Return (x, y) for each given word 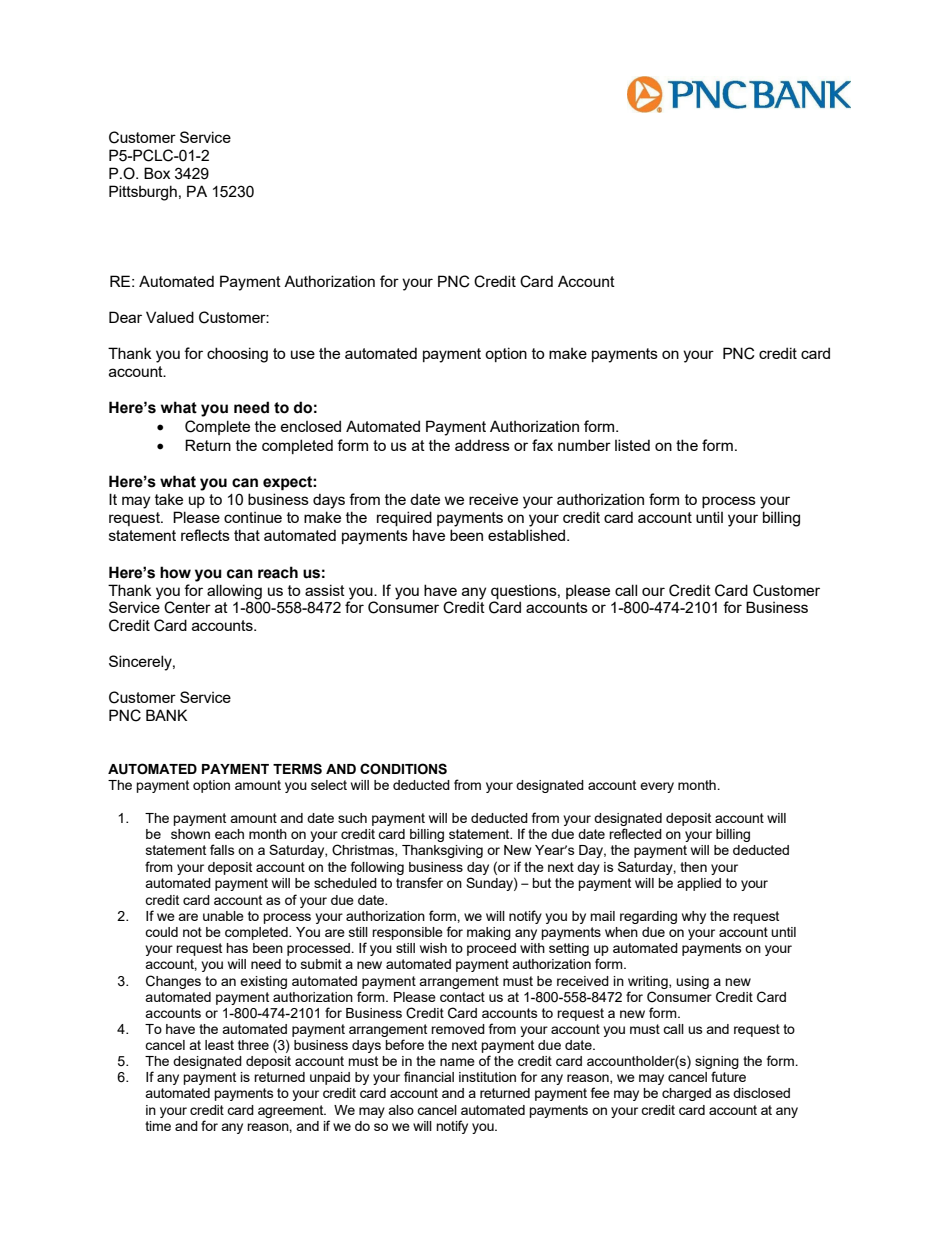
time (158, 1126)
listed (632, 445)
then (693, 867)
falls (222, 849)
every (657, 787)
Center (187, 607)
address (482, 445)
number (584, 445)
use (303, 354)
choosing (237, 355)
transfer (419, 882)
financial (429, 1076)
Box (157, 173)
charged (686, 1094)
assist (325, 590)
